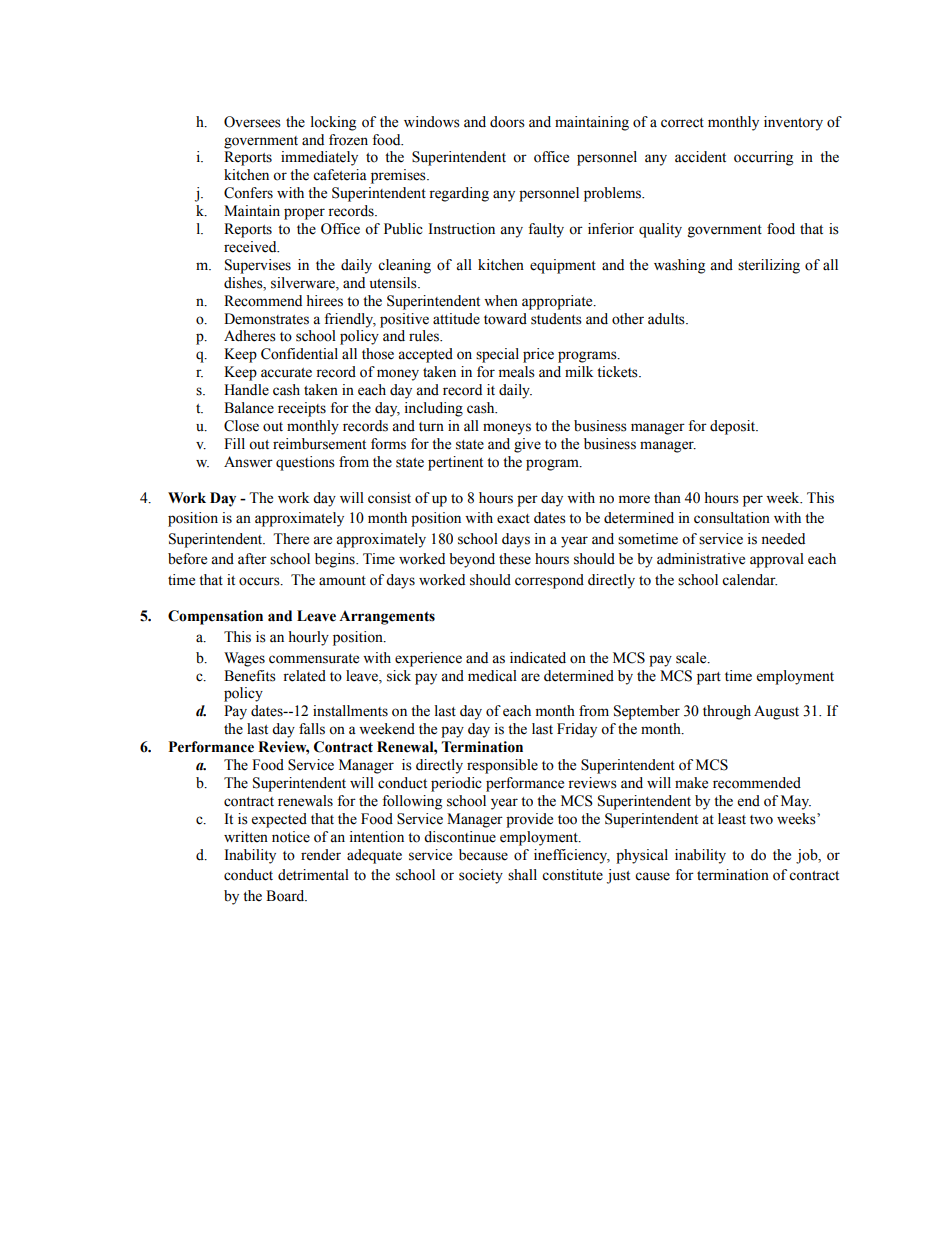 The image size is (952, 1233). I want to click on There, so click(291, 539).
